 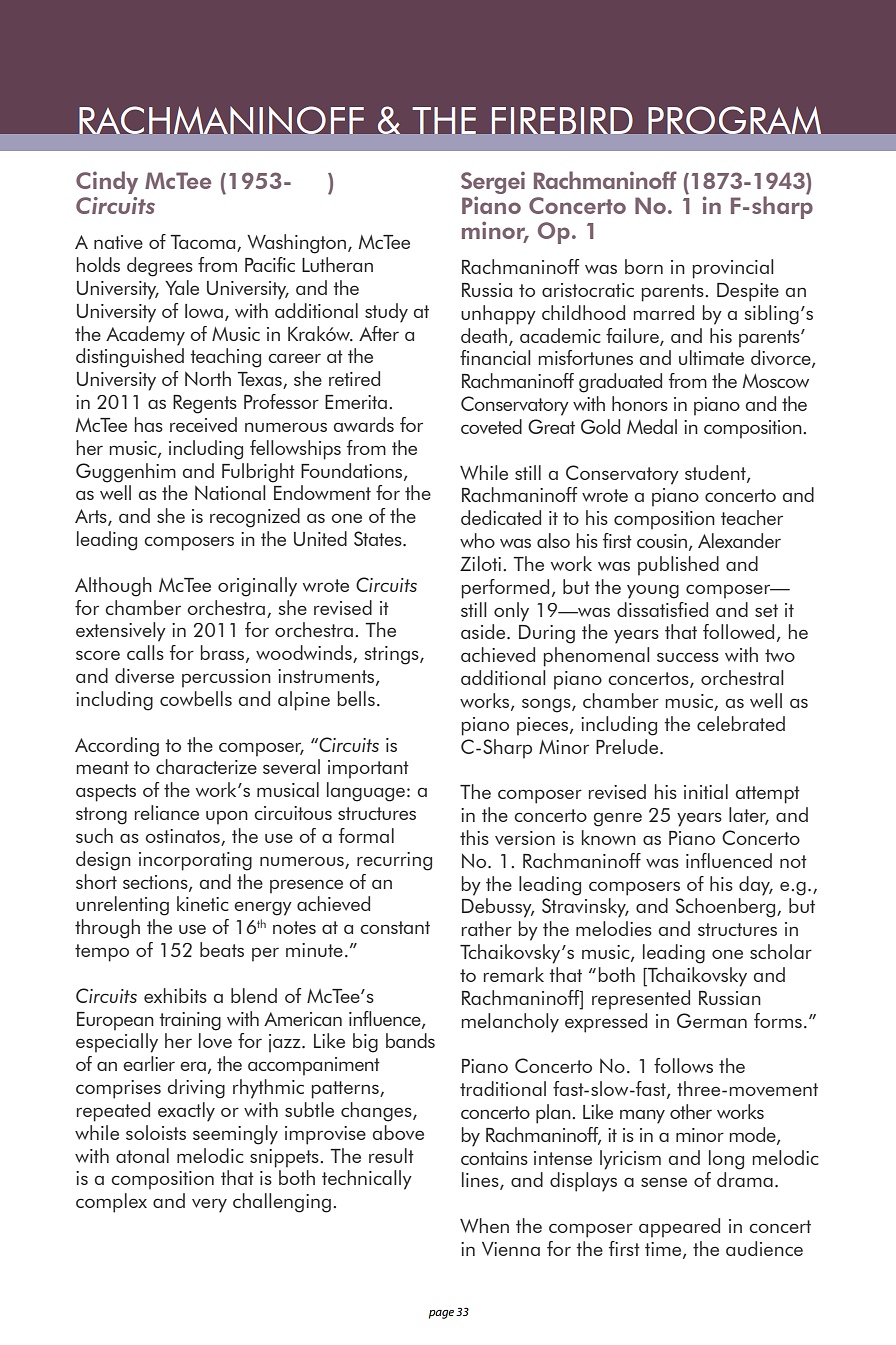 What do you see at coordinates (441, 1314) in the screenshot?
I see `page` at bounding box center [441, 1314].
